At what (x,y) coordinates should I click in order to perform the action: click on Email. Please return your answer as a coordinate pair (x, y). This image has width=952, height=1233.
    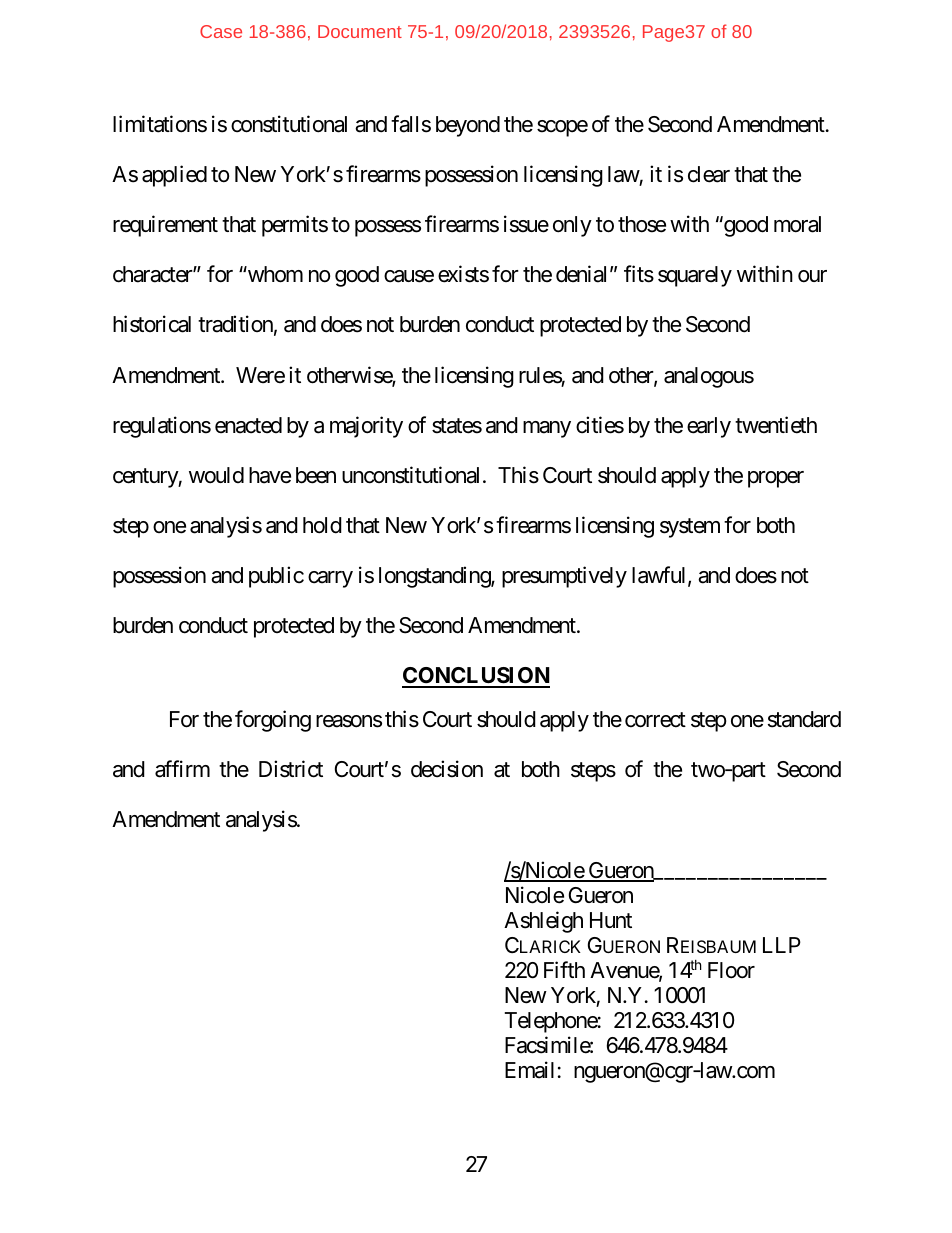
    Looking at the image, I should click on (529, 1070).
